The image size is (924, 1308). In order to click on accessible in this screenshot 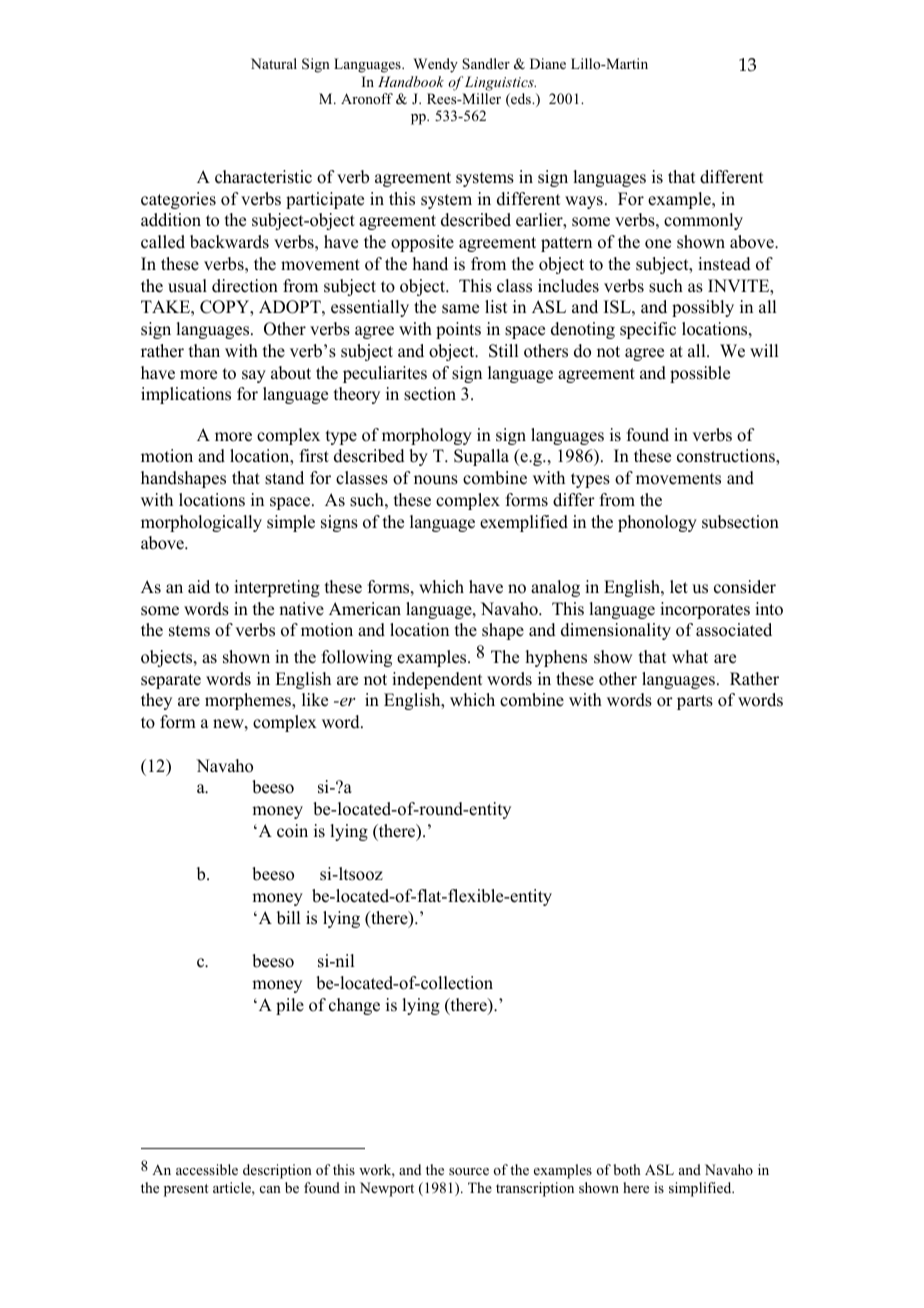, I will do `click(207, 1169)`.
